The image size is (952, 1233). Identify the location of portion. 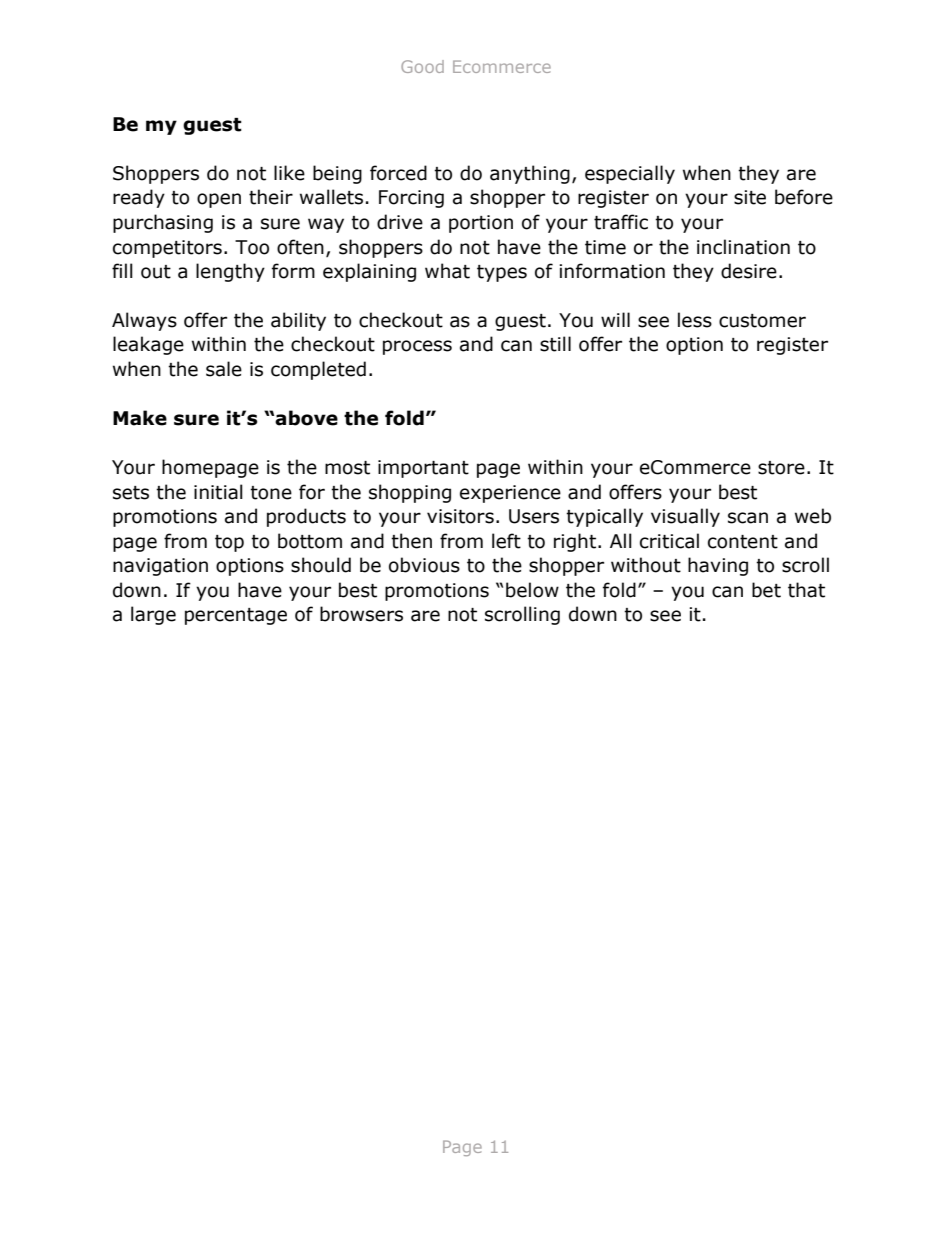
(481, 224).
